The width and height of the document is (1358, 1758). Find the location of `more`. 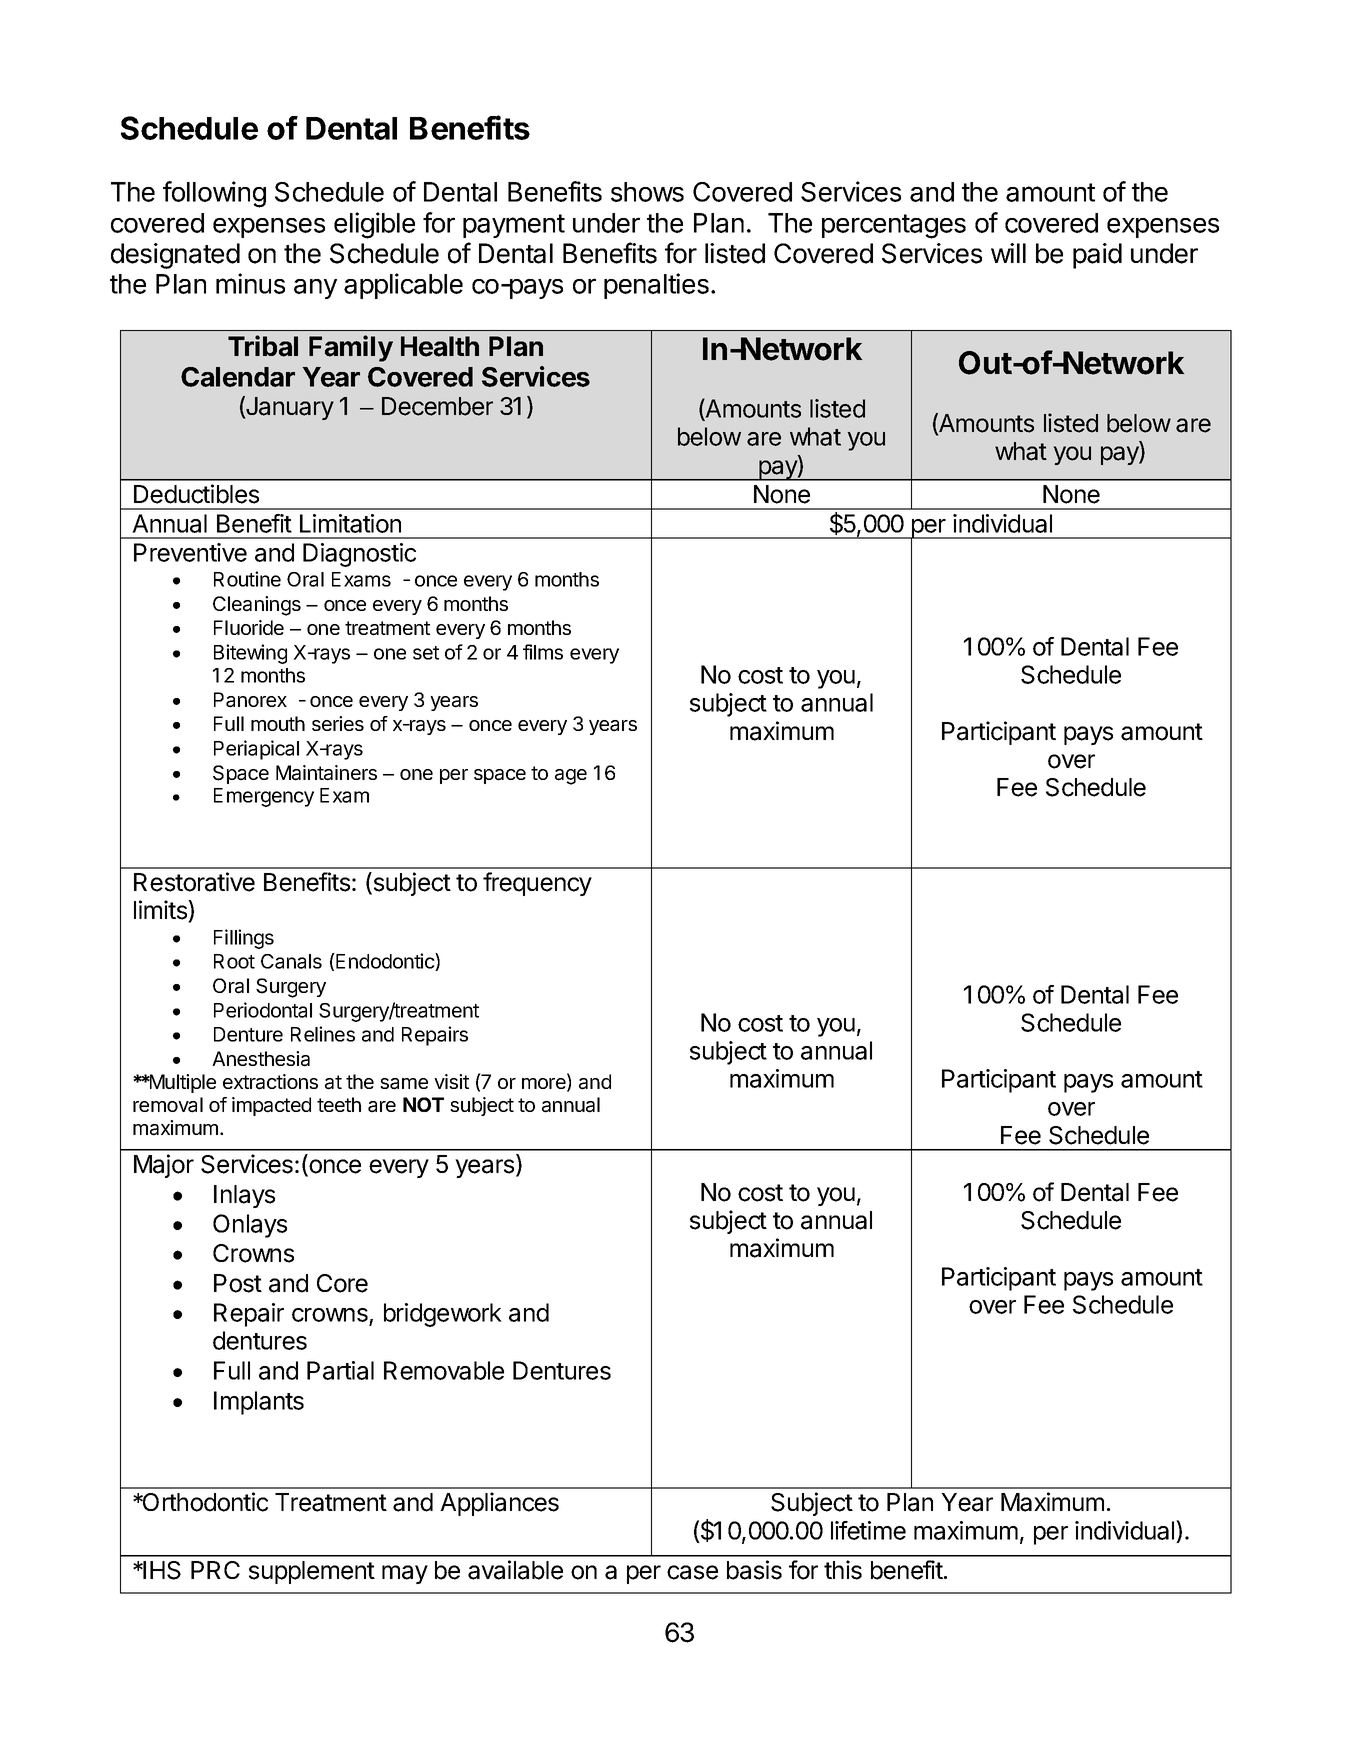

more is located at coordinates (545, 1085).
